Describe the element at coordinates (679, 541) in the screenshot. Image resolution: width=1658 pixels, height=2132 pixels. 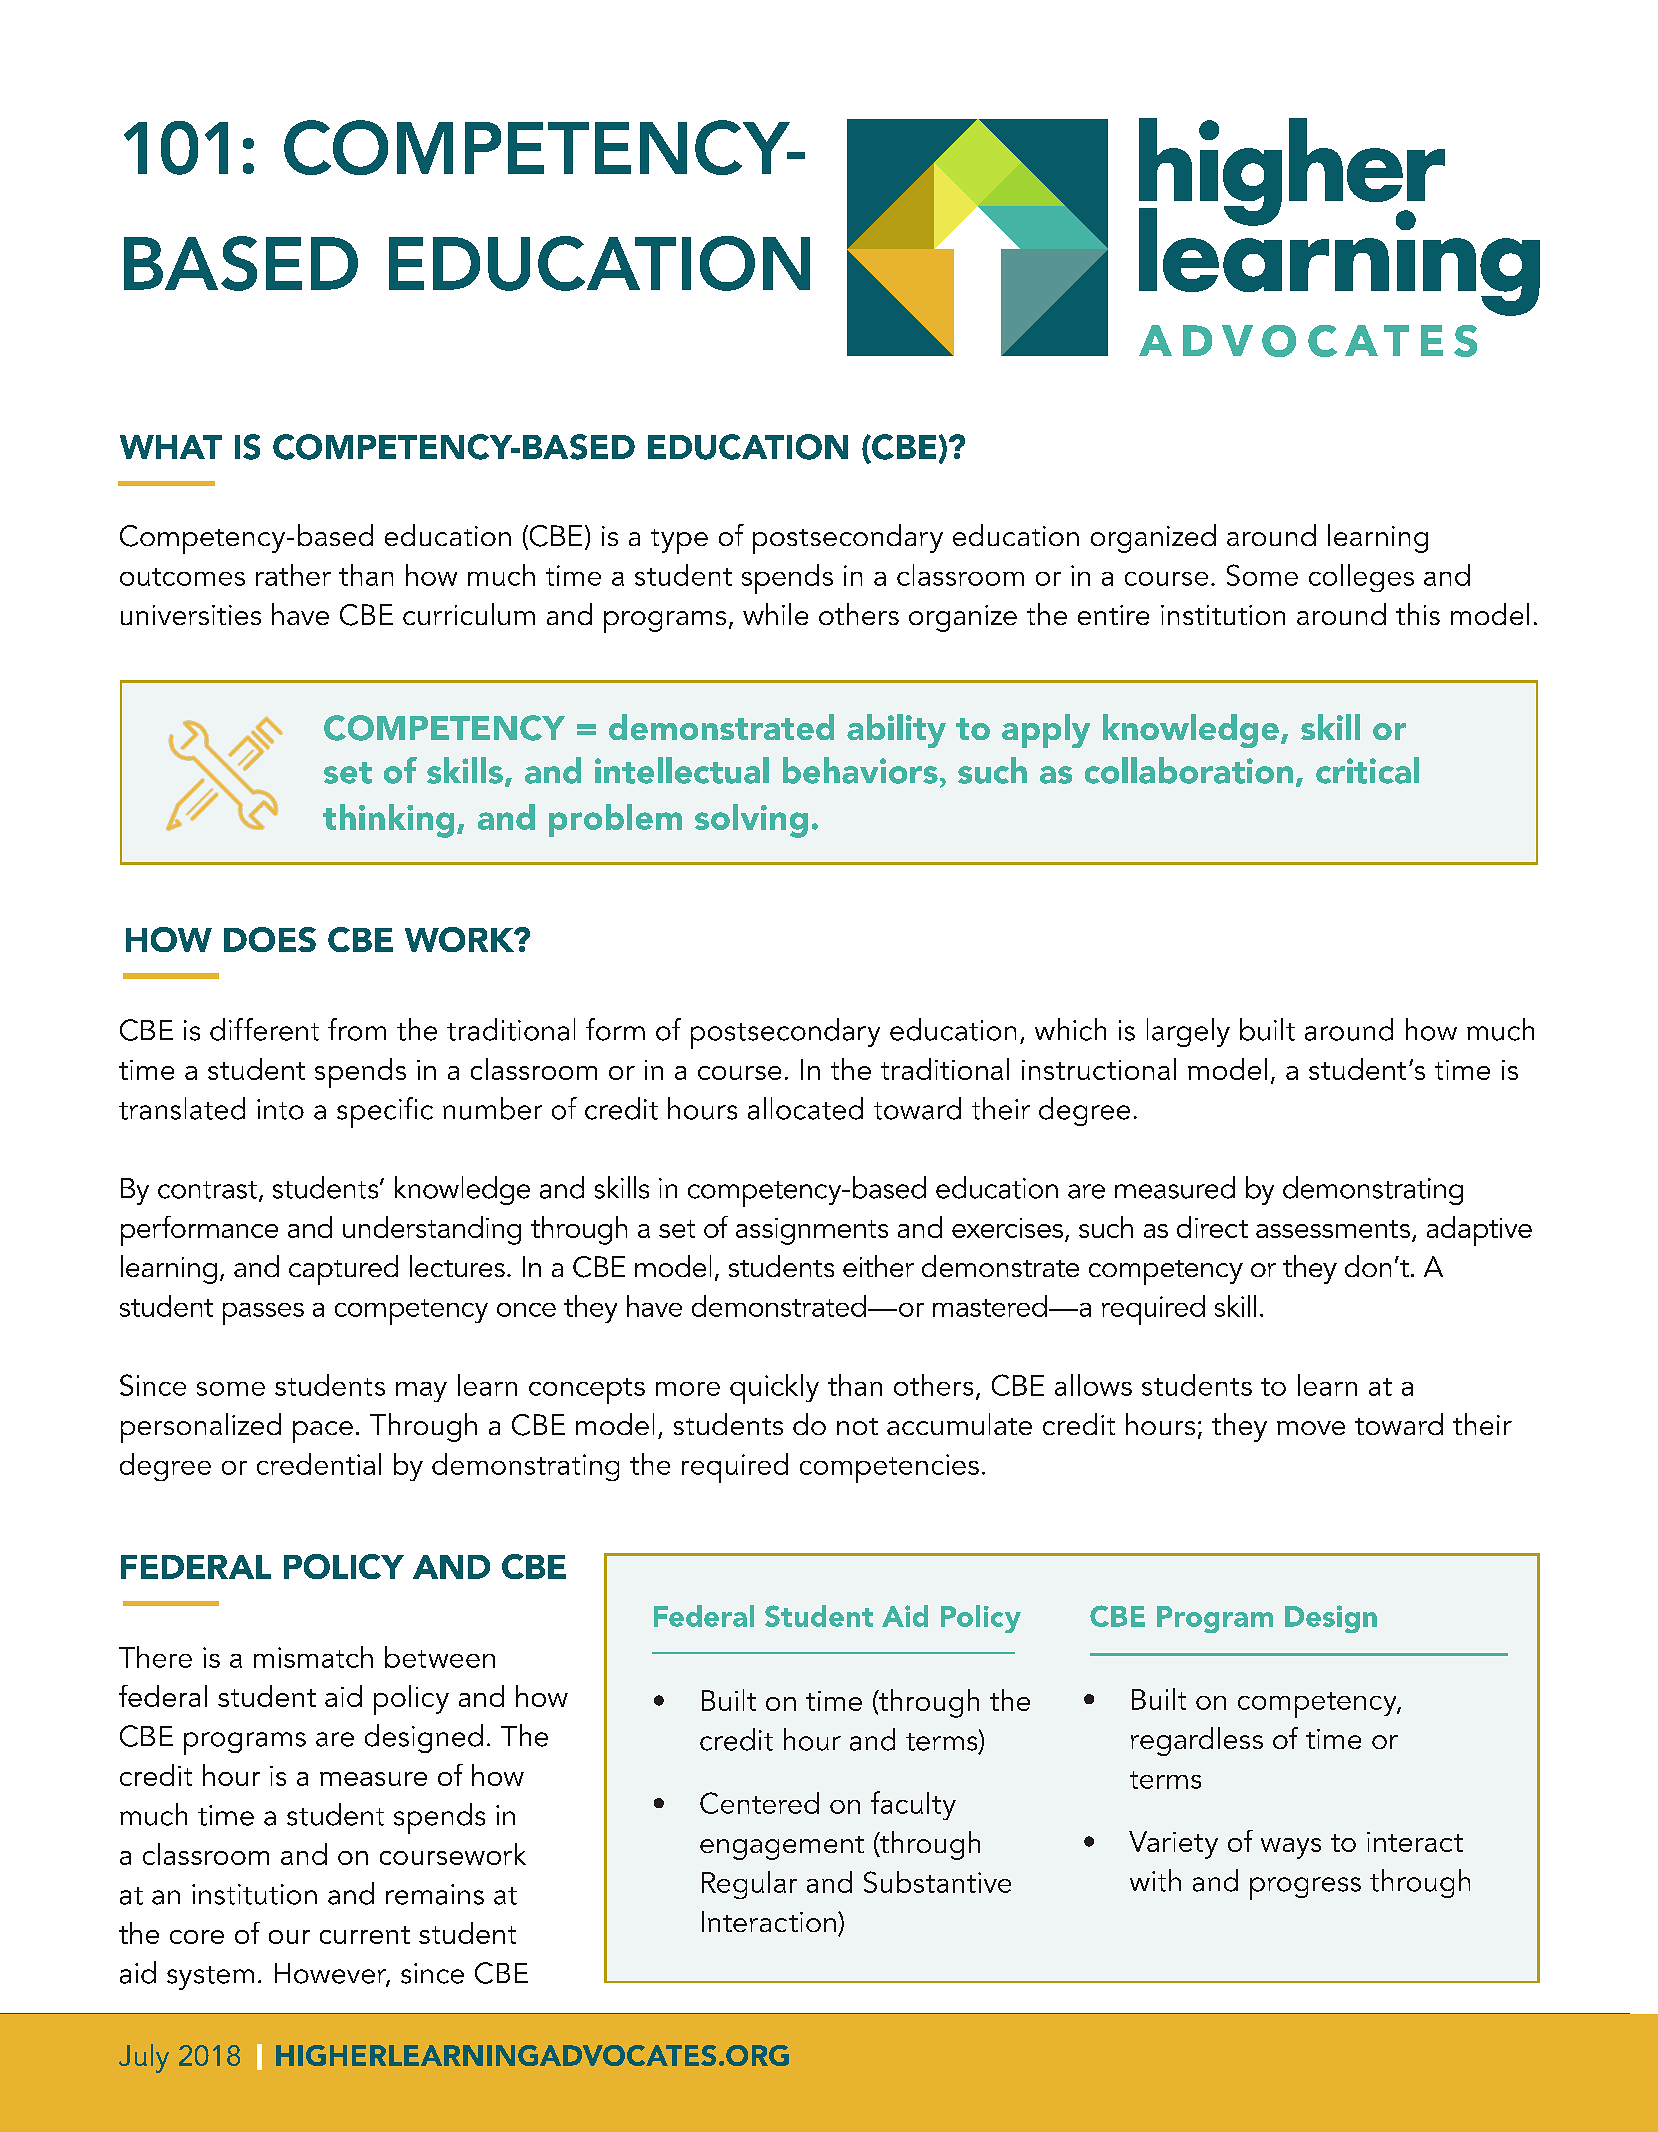
I see `type` at that location.
